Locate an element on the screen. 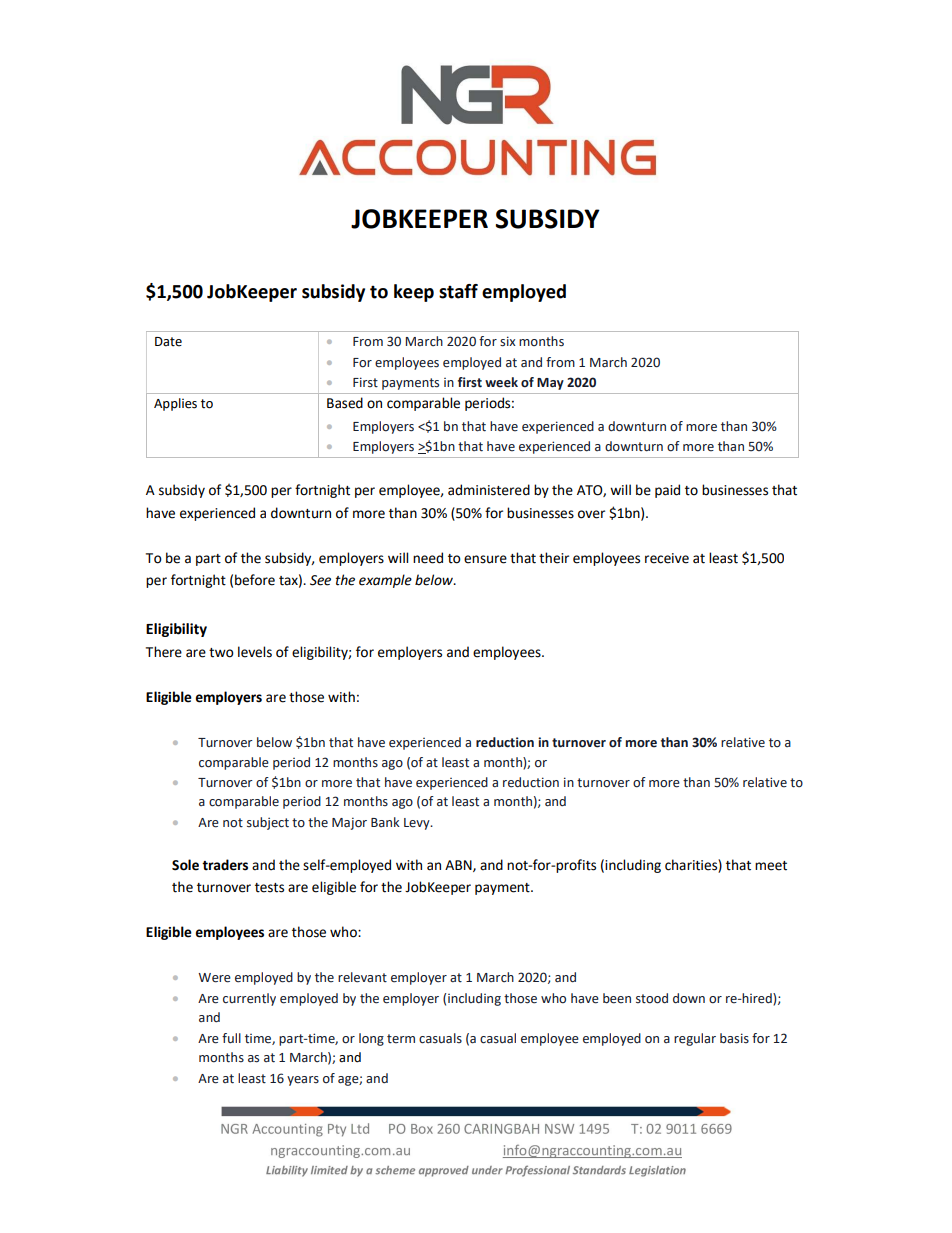 The height and width of the screenshot is (1233, 952). receive is located at coordinates (667, 558).
